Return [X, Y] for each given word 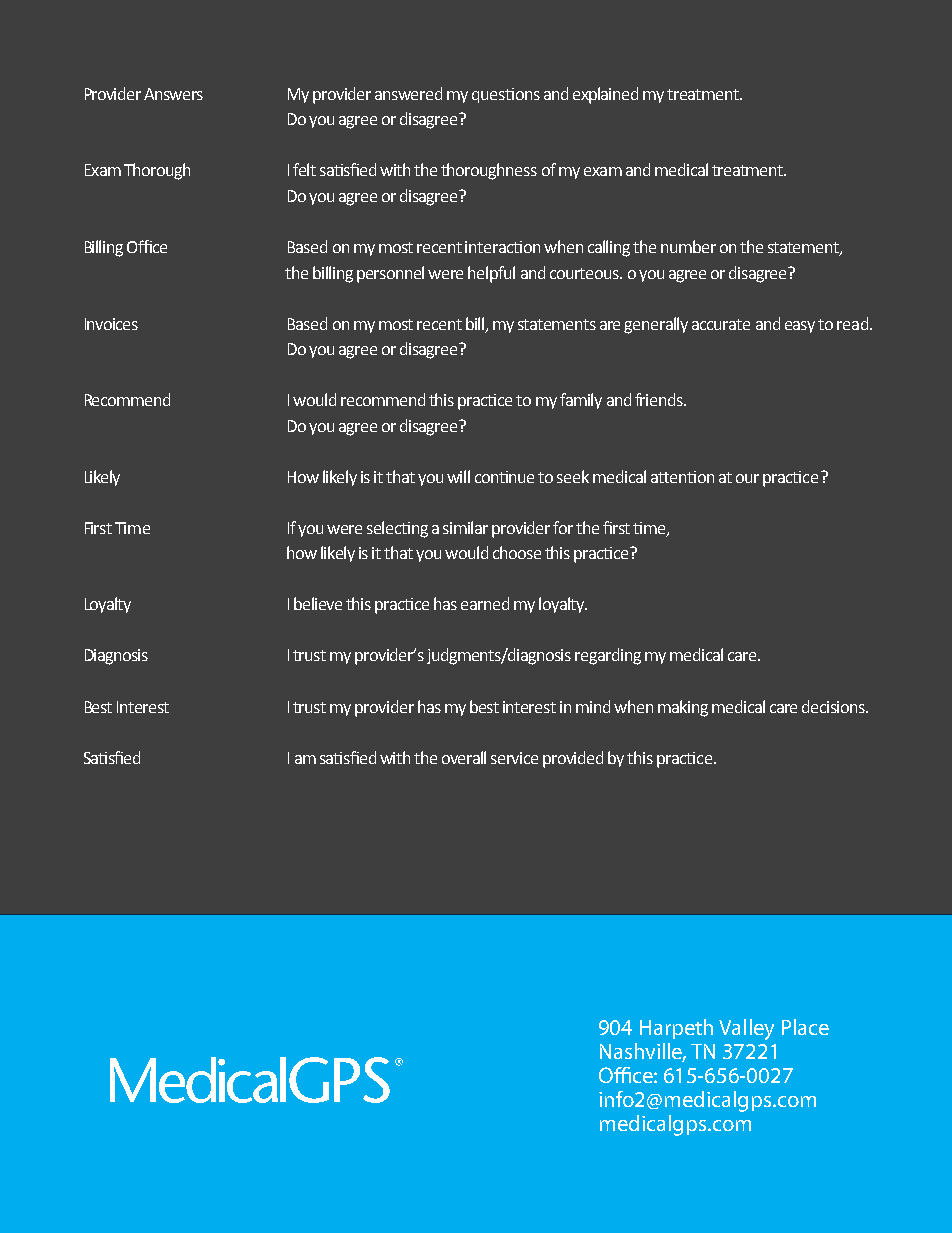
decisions [835, 706]
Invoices [111, 324]
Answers [173, 94]
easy [800, 327]
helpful [491, 274]
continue [504, 477]
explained [605, 95]
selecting [397, 529]
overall [464, 757]
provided [573, 759]
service [514, 758]
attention [682, 477]
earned [485, 603]
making [683, 708]
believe [318, 603]
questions [506, 95]
